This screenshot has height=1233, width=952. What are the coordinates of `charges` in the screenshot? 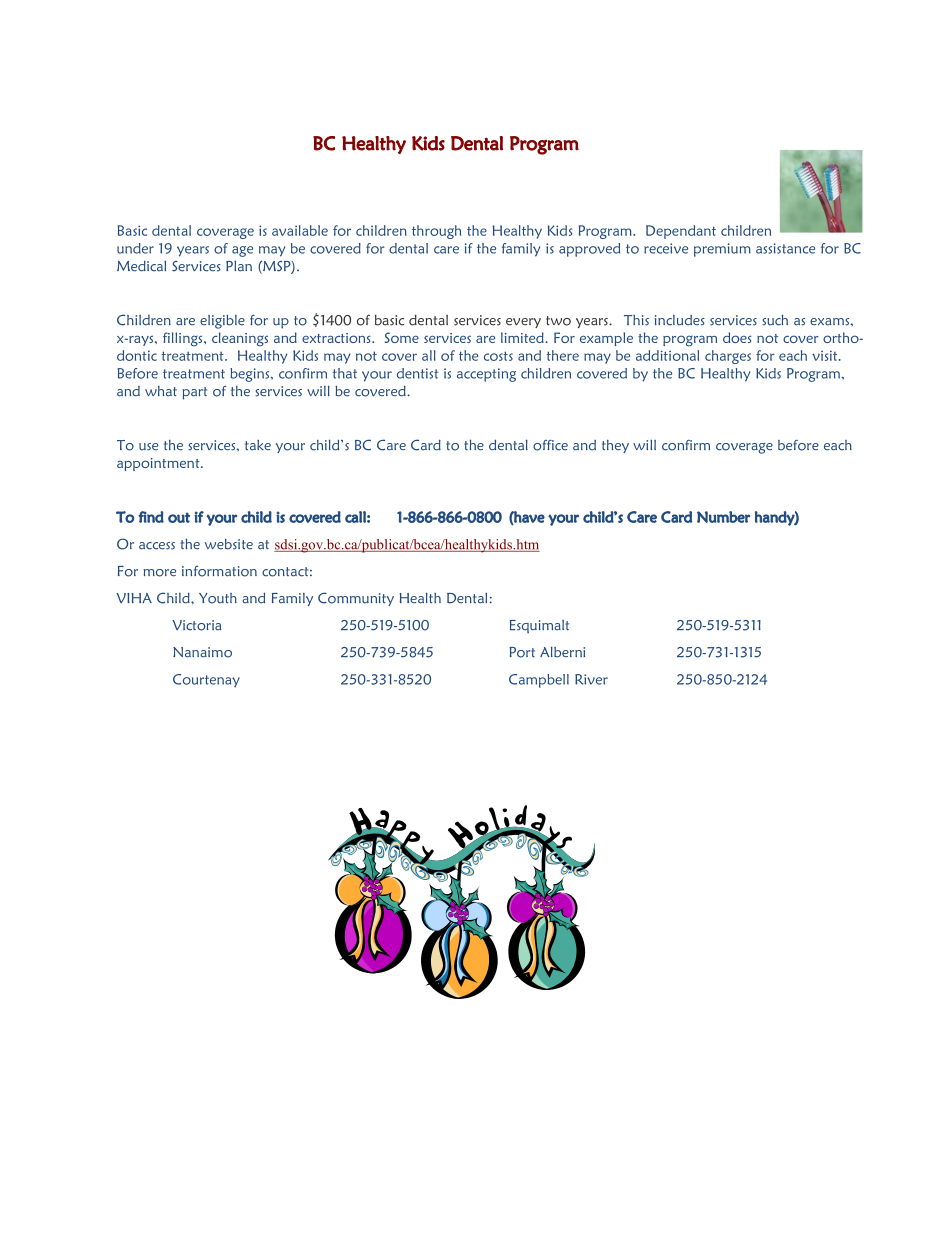 It's located at (728, 357).
